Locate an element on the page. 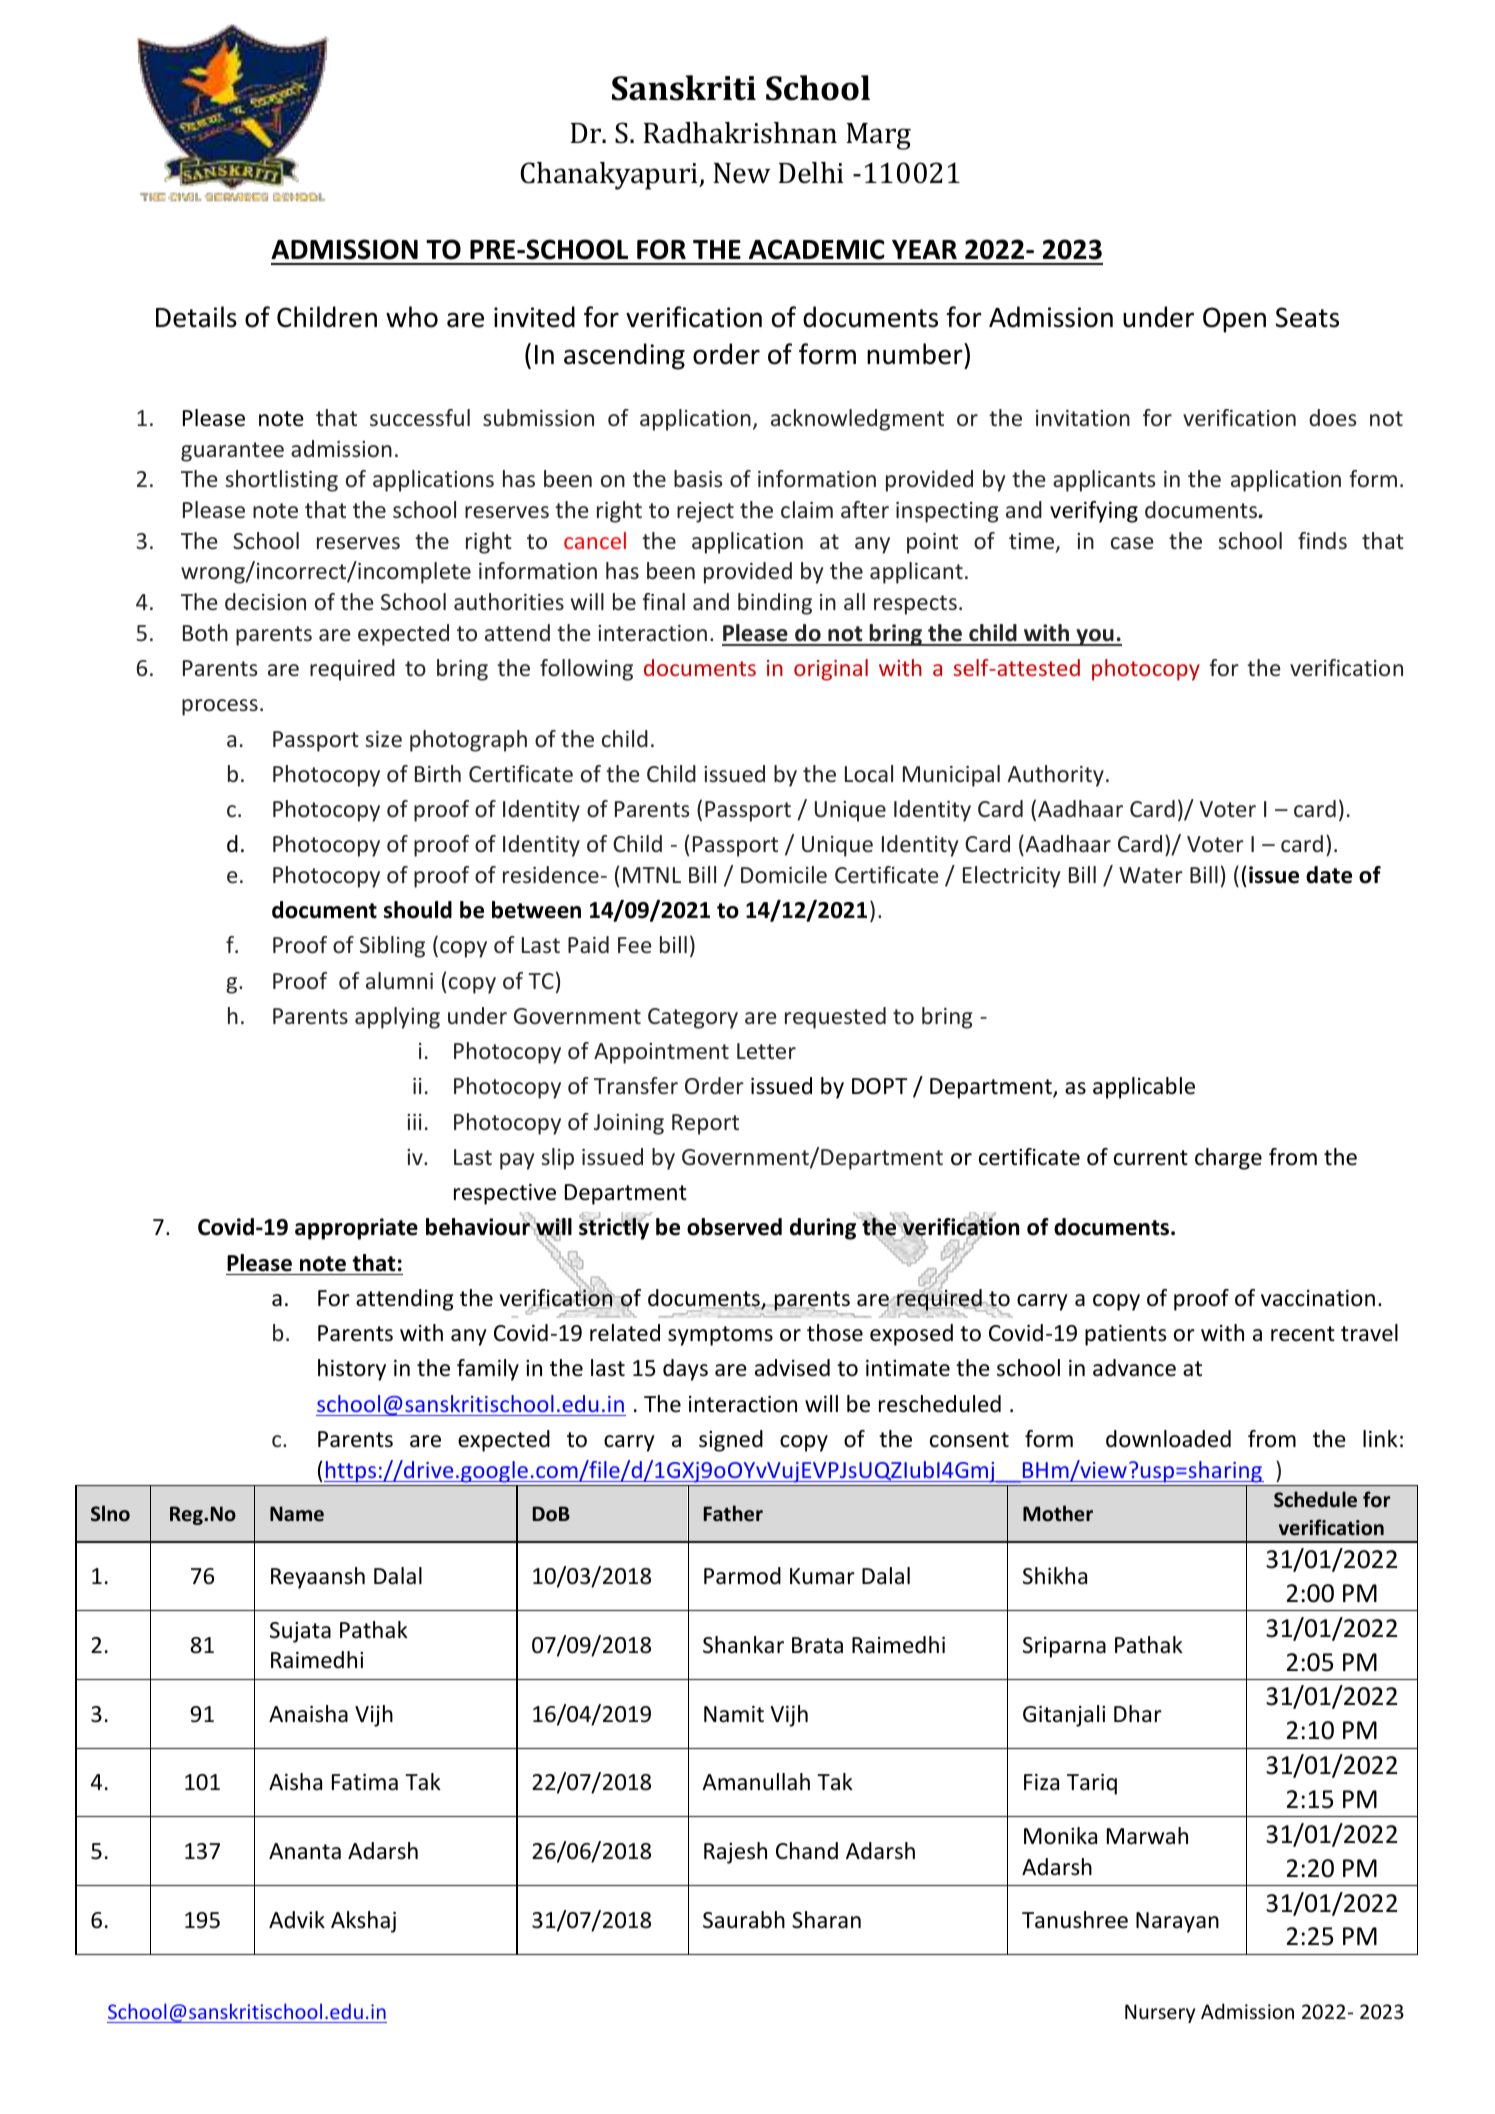  Ananta is located at coordinates (305, 1851).
